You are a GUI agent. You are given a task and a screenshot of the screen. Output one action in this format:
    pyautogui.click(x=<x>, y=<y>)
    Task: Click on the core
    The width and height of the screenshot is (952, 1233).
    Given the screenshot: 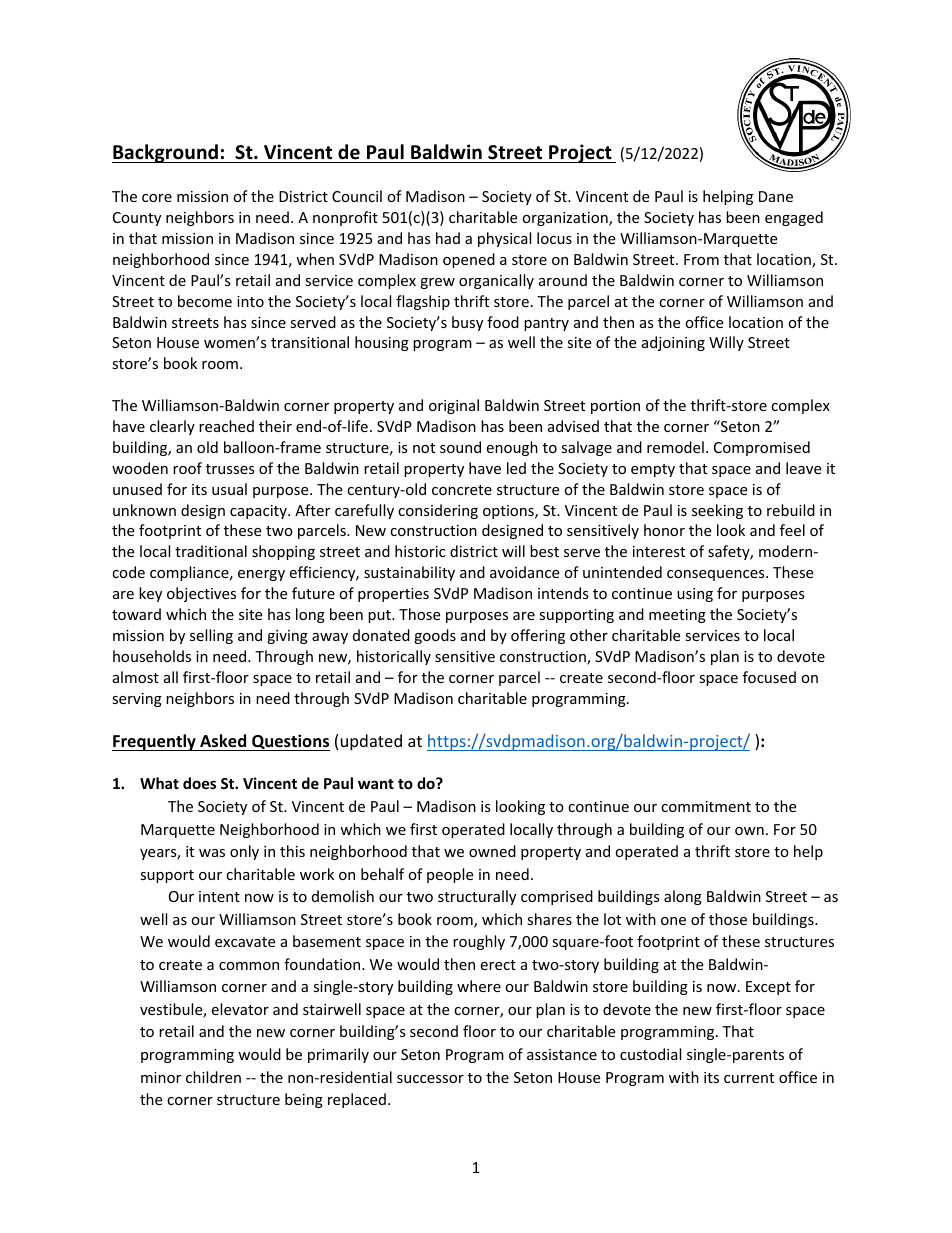 What is the action you would take?
    pyautogui.click(x=157, y=198)
